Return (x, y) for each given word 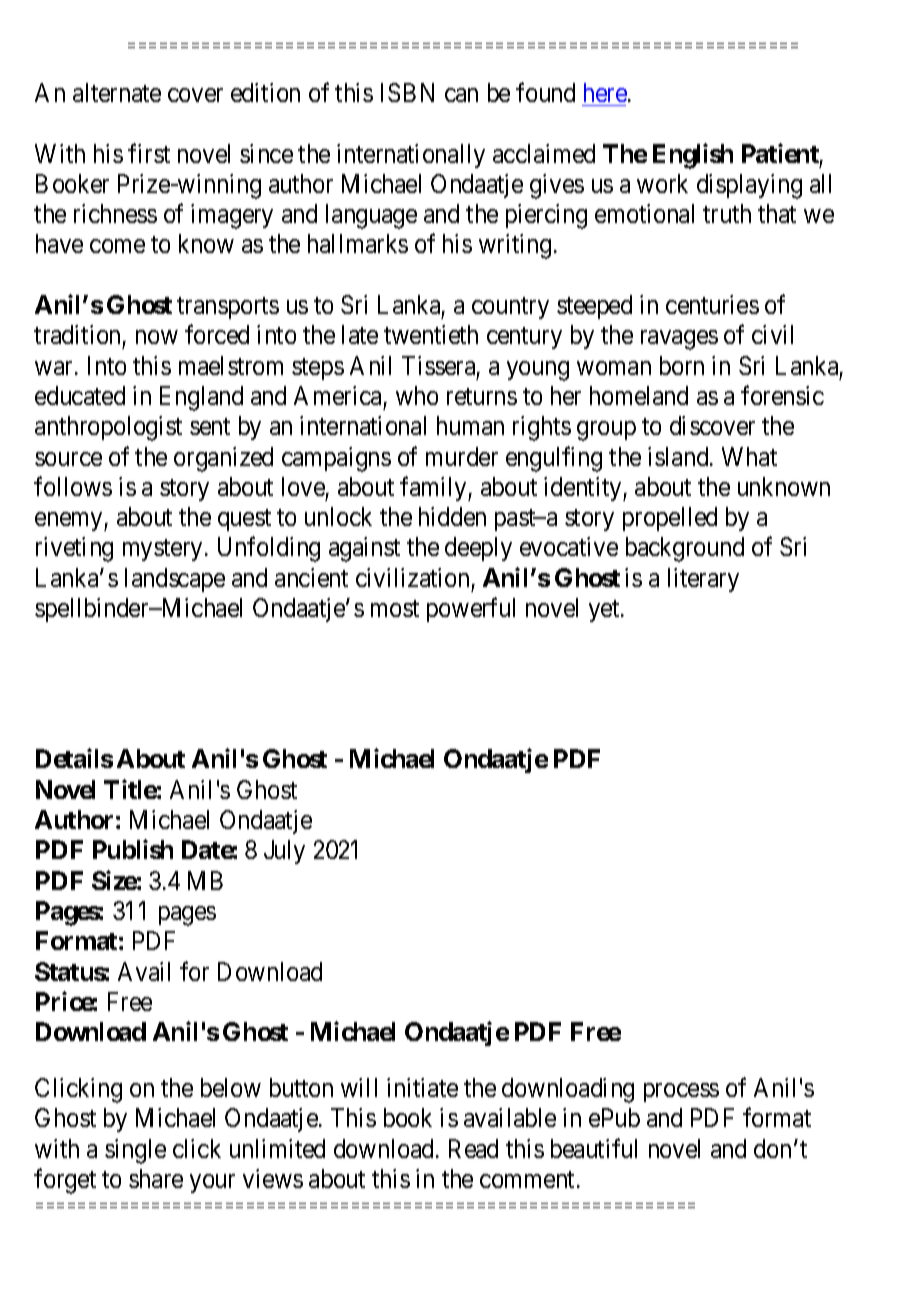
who (417, 395)
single (135, 1151)
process (681, 1092)
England (201, 398)
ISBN (407, 92)
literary (703, 580)
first (149, 153)
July (284, 852)
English (693, 156)
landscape (175, 580)
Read (473, 1148)
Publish (133, 849)
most (395, 608)
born (682, 365)
